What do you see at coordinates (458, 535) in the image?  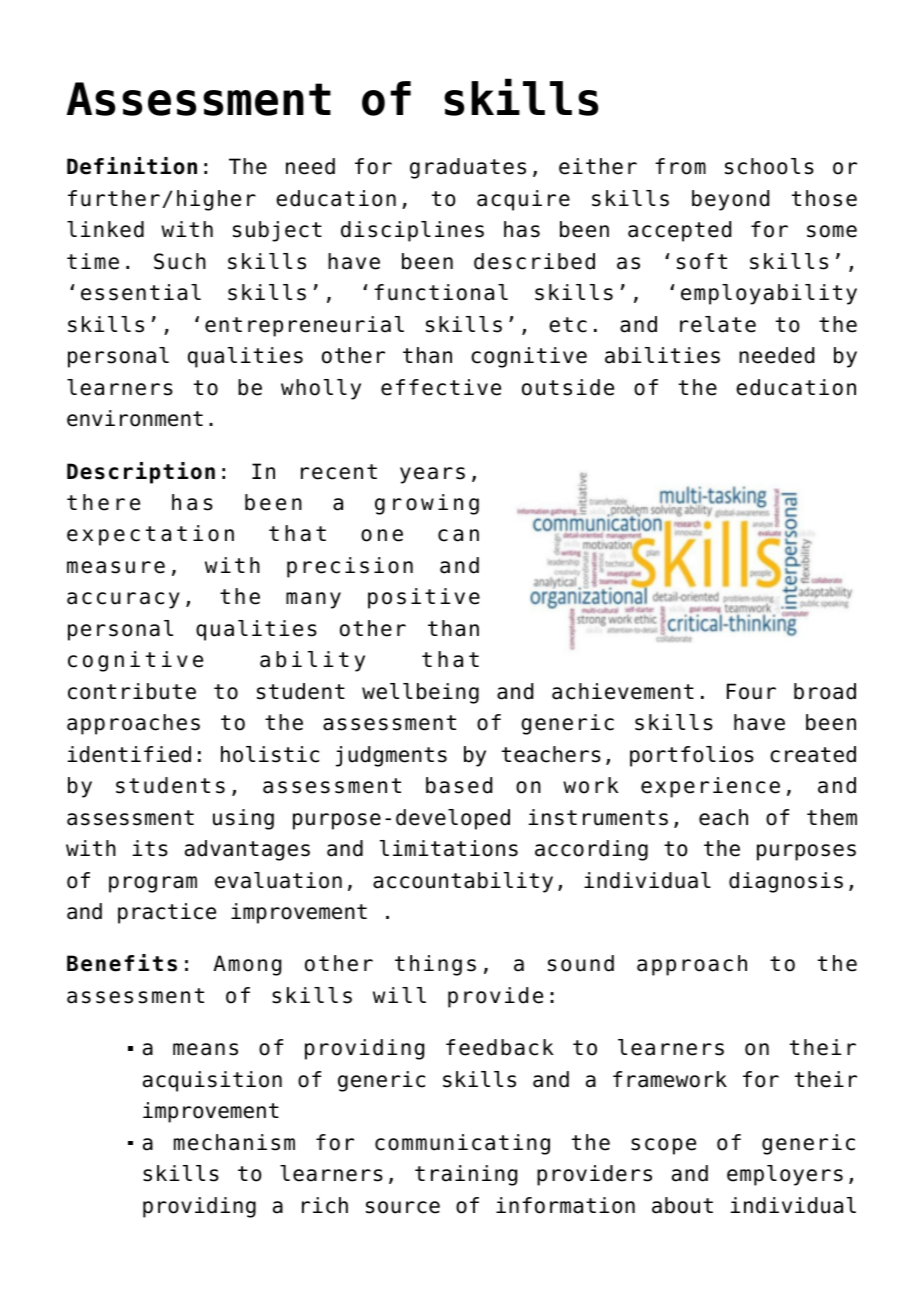 I see `can` at bounding box center [458, 535].
